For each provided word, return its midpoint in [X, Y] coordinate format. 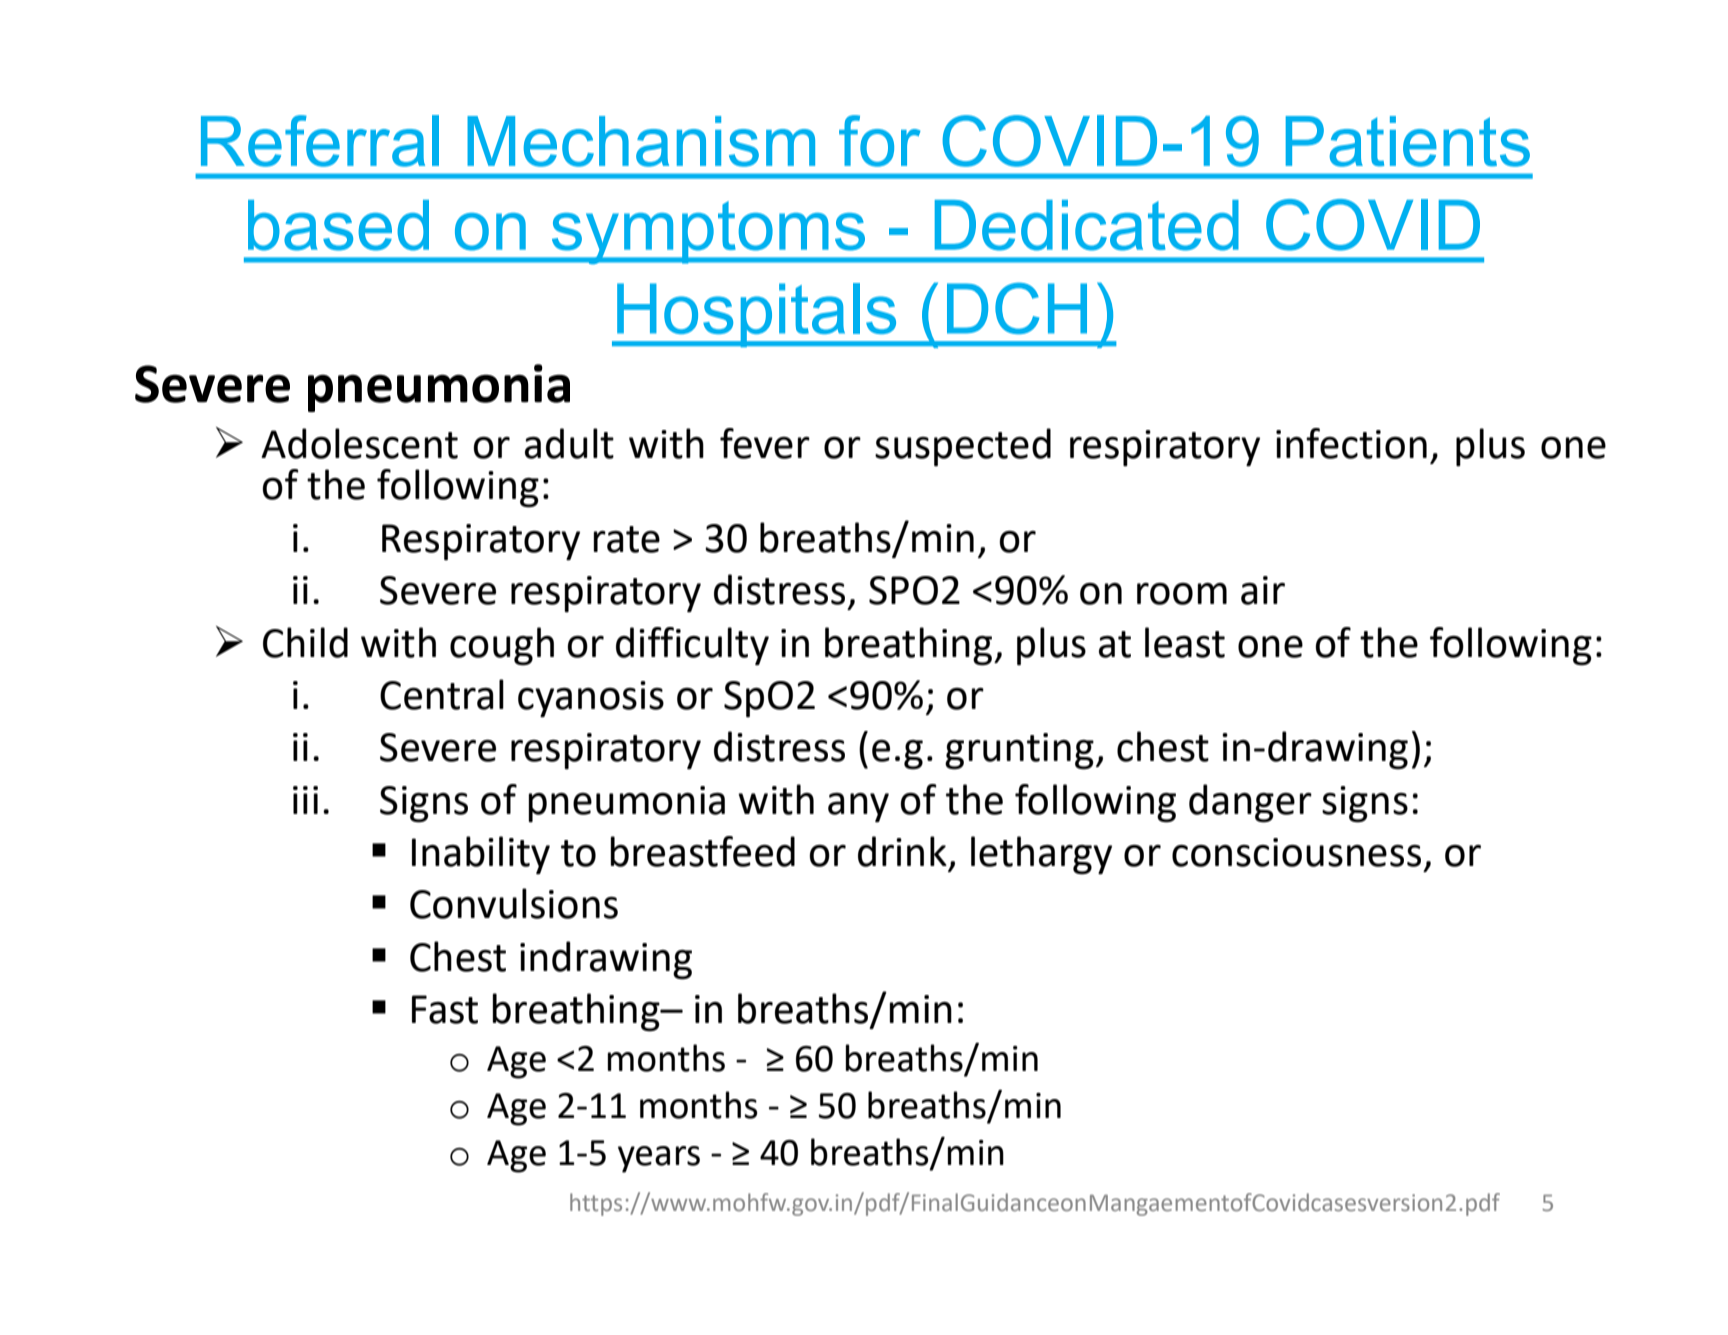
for [880, 141]
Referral [320, 141]
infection [1351, 443]
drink [902, 851]
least [1185, 642]
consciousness [1296, 852]
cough [502, 646]
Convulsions [514, 903]
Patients [1408, 141]
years [659, 1159]
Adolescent [359, 443]
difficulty [692, 646]
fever [765, 443]
